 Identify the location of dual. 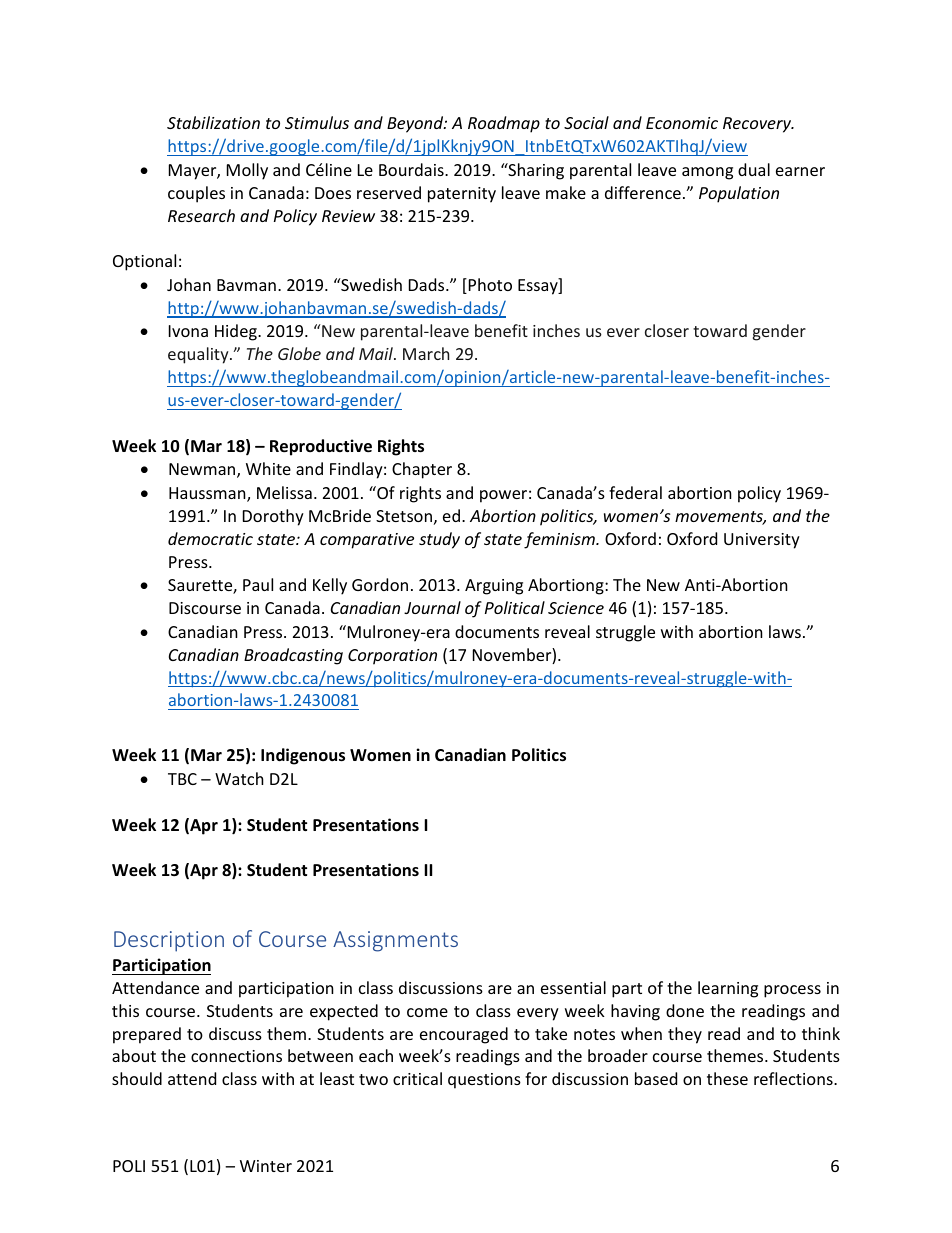
(754, 169).
